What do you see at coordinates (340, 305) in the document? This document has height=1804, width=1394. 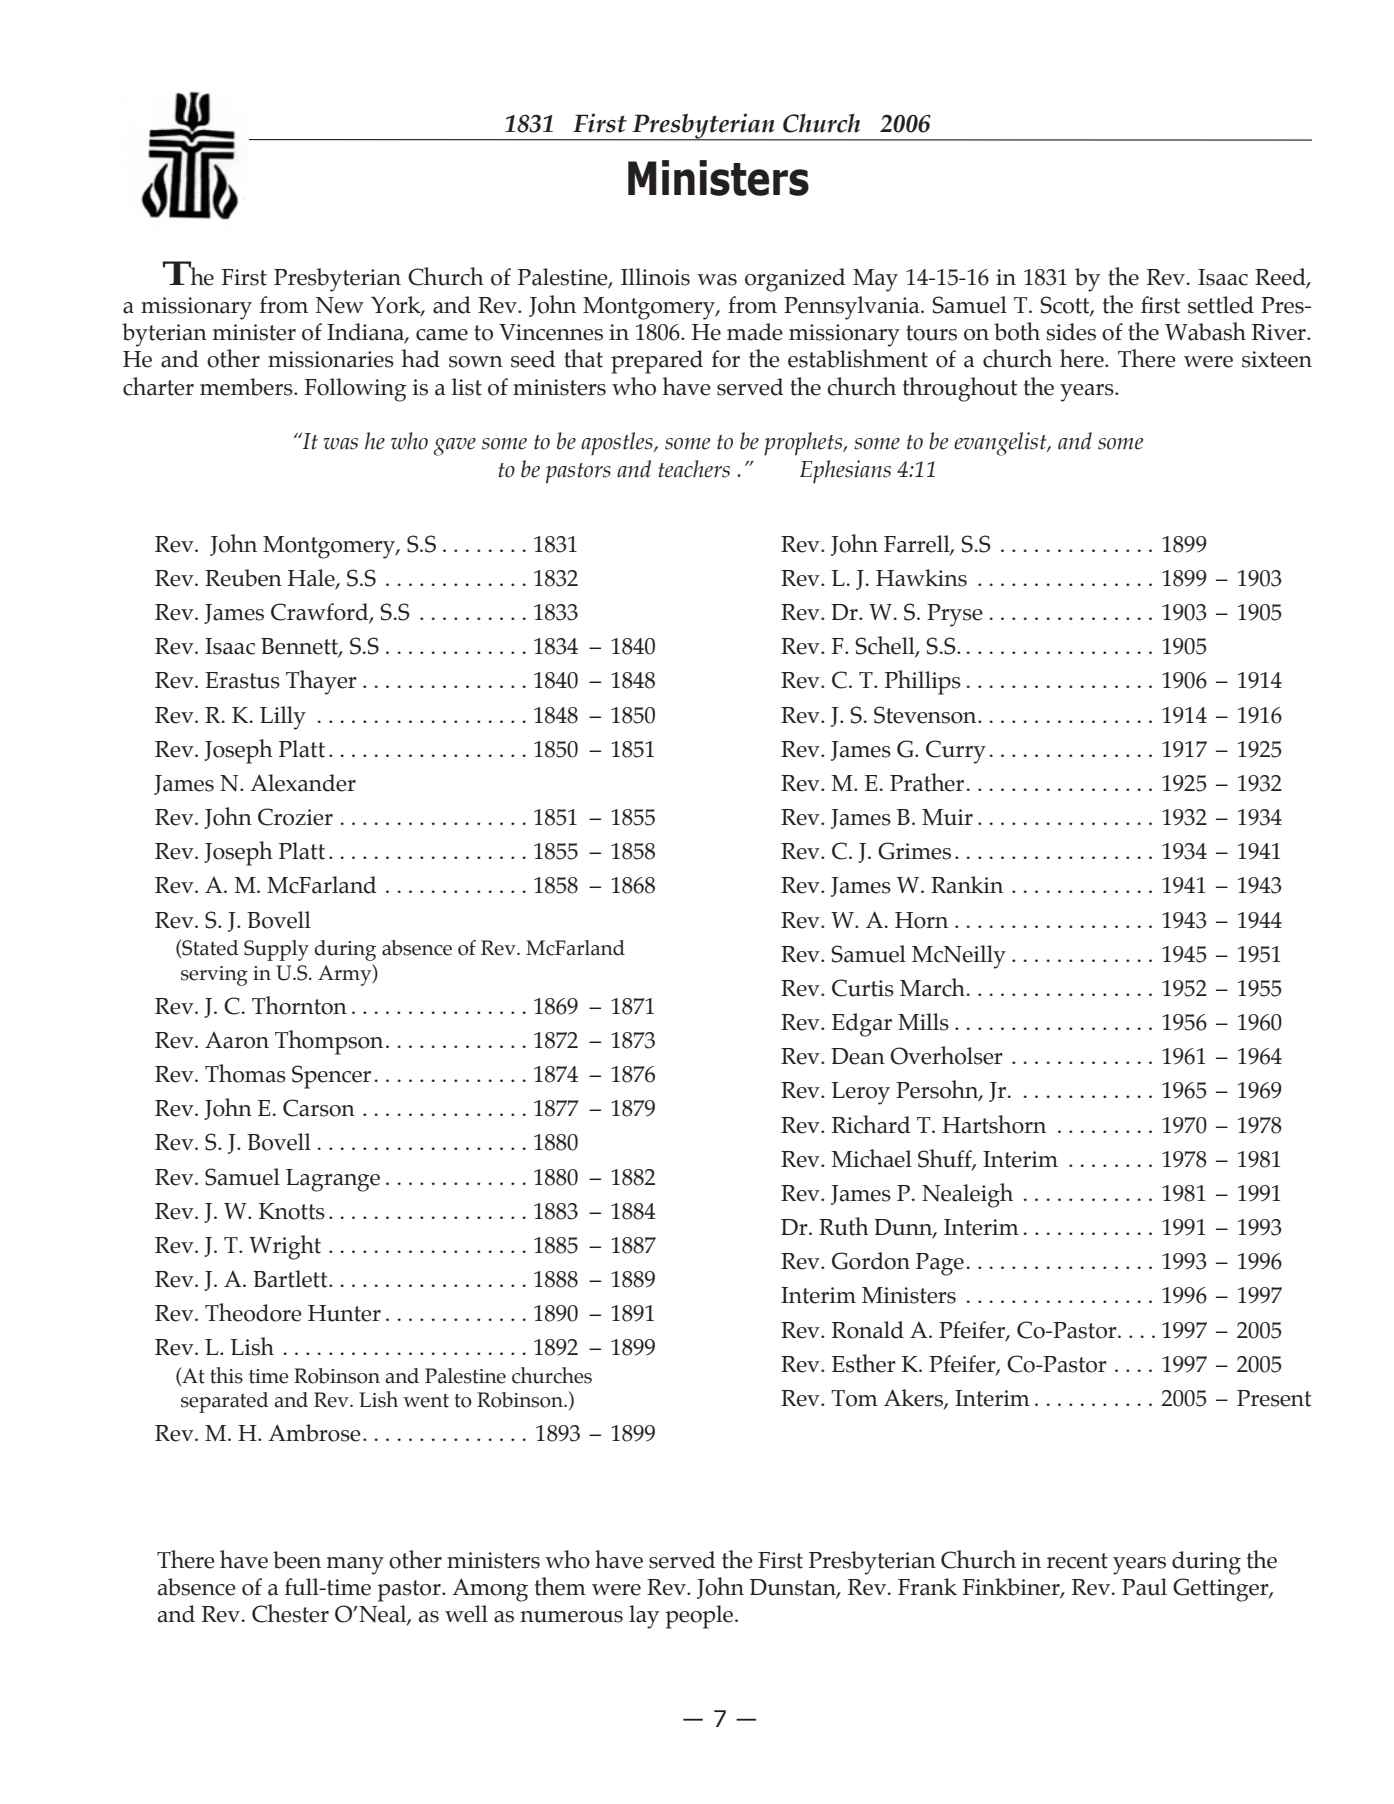 I see `New` at bounding box center [340, 305].
